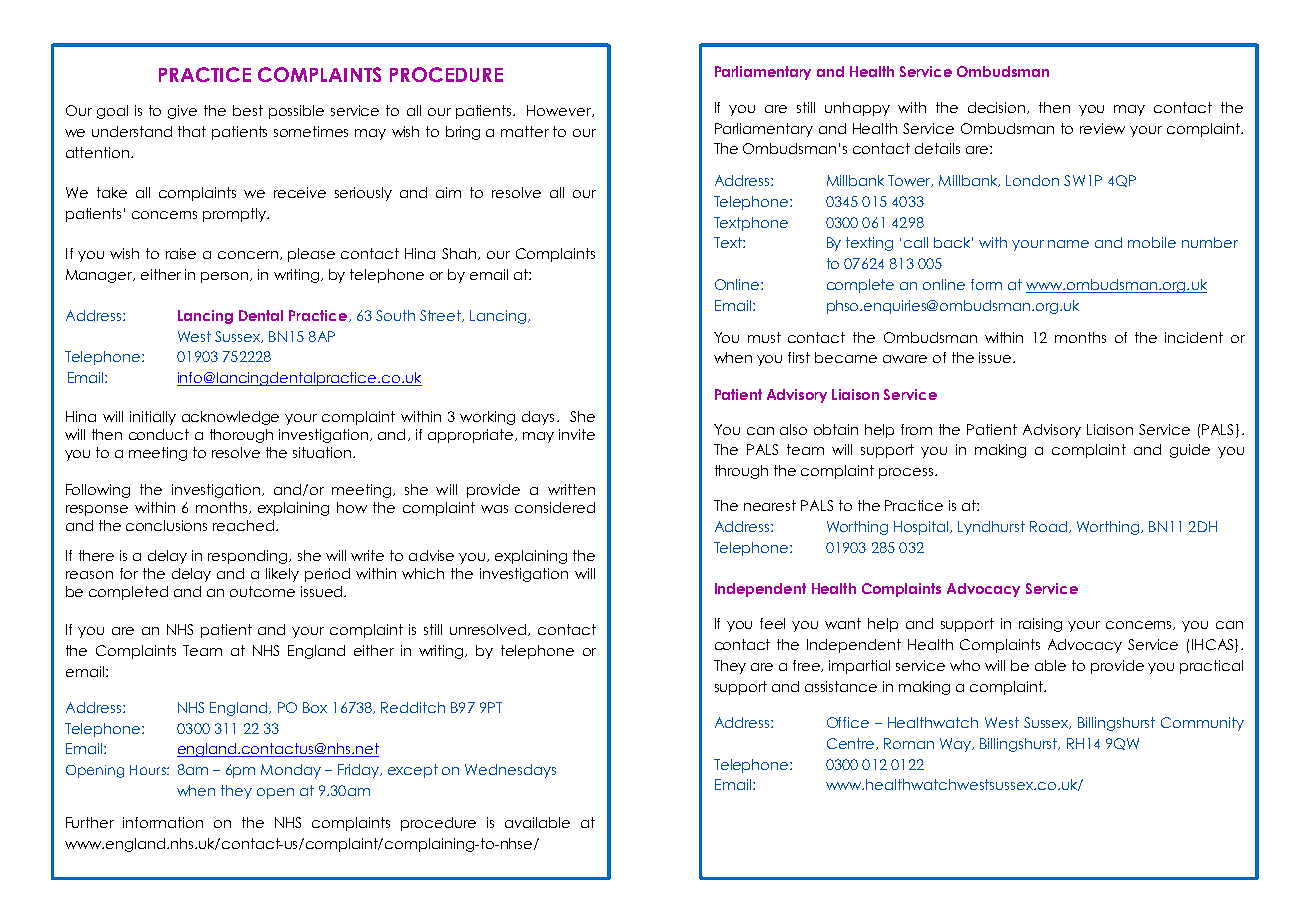 The image size is (1308, 924). I want to click on Monday, so click(291, 771).
